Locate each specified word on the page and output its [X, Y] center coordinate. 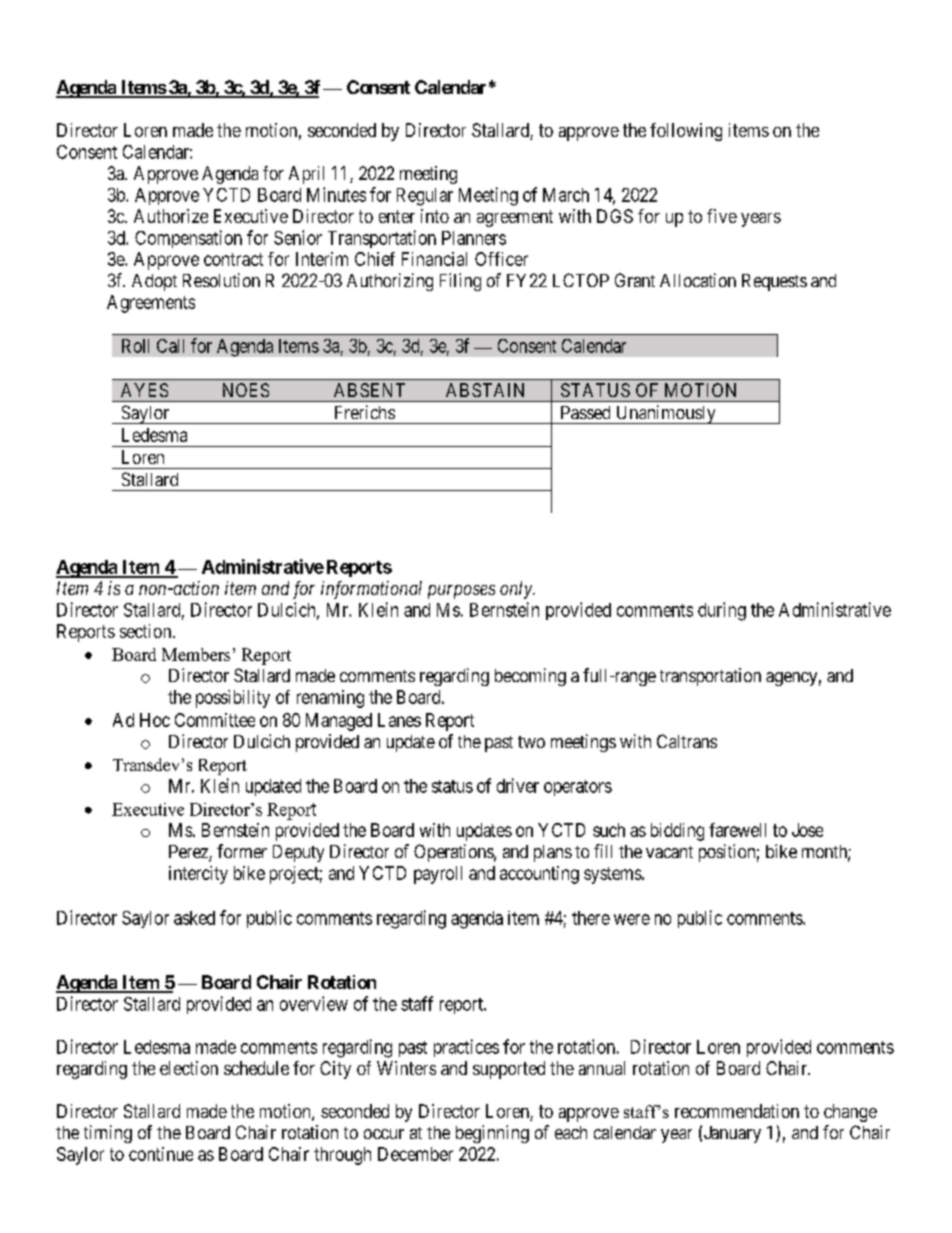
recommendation [737, 1111]
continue [161, 1154]
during [722, 611]
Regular [425, 197]
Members [196, 654]
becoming [530, 677]
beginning [492, 1134]
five [722, 216]
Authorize [171, 216]
